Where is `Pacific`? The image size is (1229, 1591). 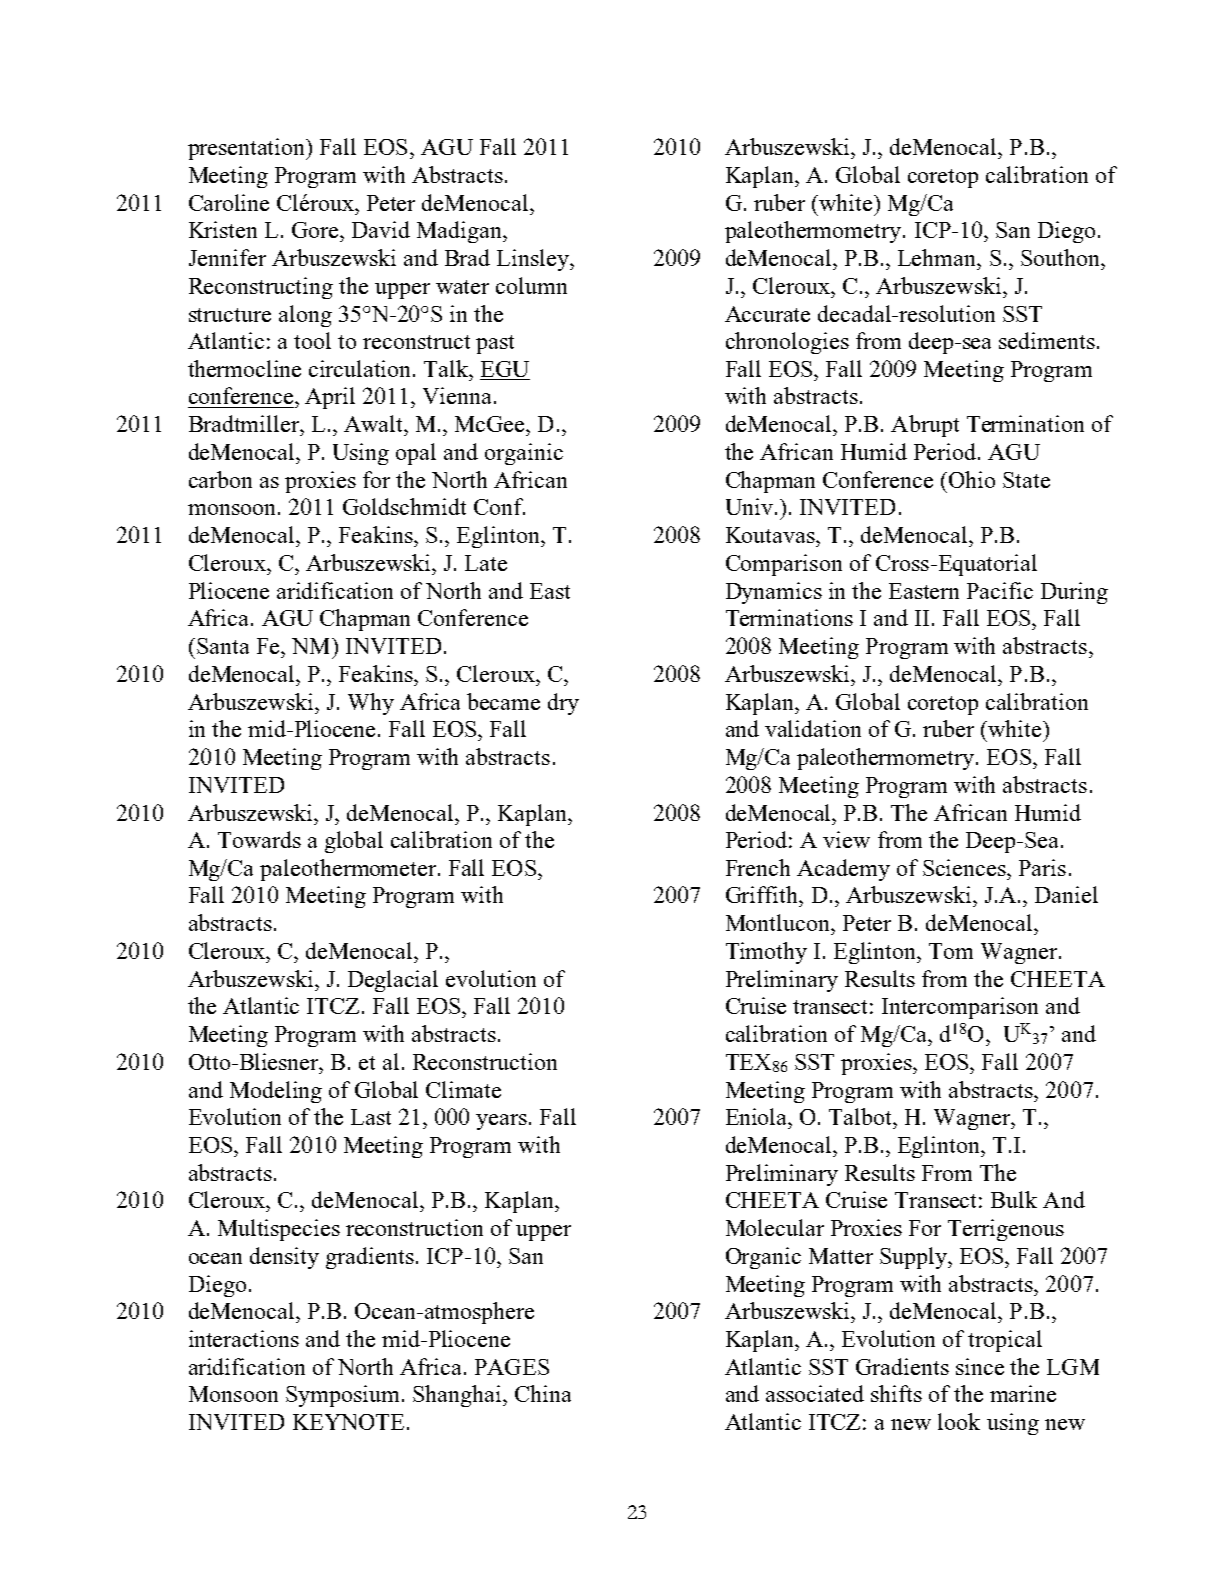
Pacific is located at coordinates (1000, 590).
